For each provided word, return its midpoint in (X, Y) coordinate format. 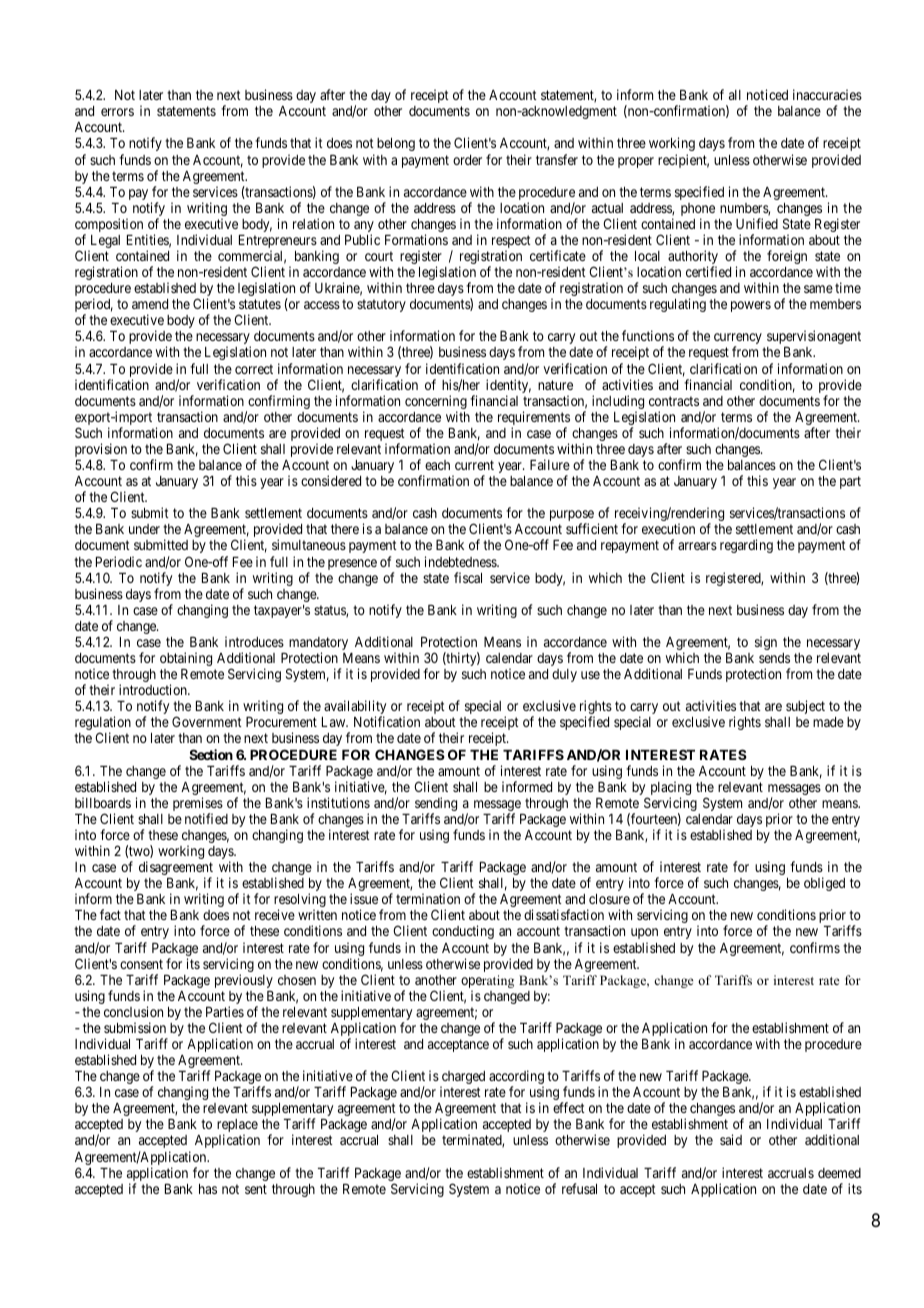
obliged (824, 884)
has (208, 1189)
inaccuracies (827, 94)
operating (487, 983)
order (467, 160)
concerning (436, 403)
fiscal (468, 577)
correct (254, 369)
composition (109, 226)
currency (738, 340)
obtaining (186, 659)
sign (766, 643)
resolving (300, 901)
